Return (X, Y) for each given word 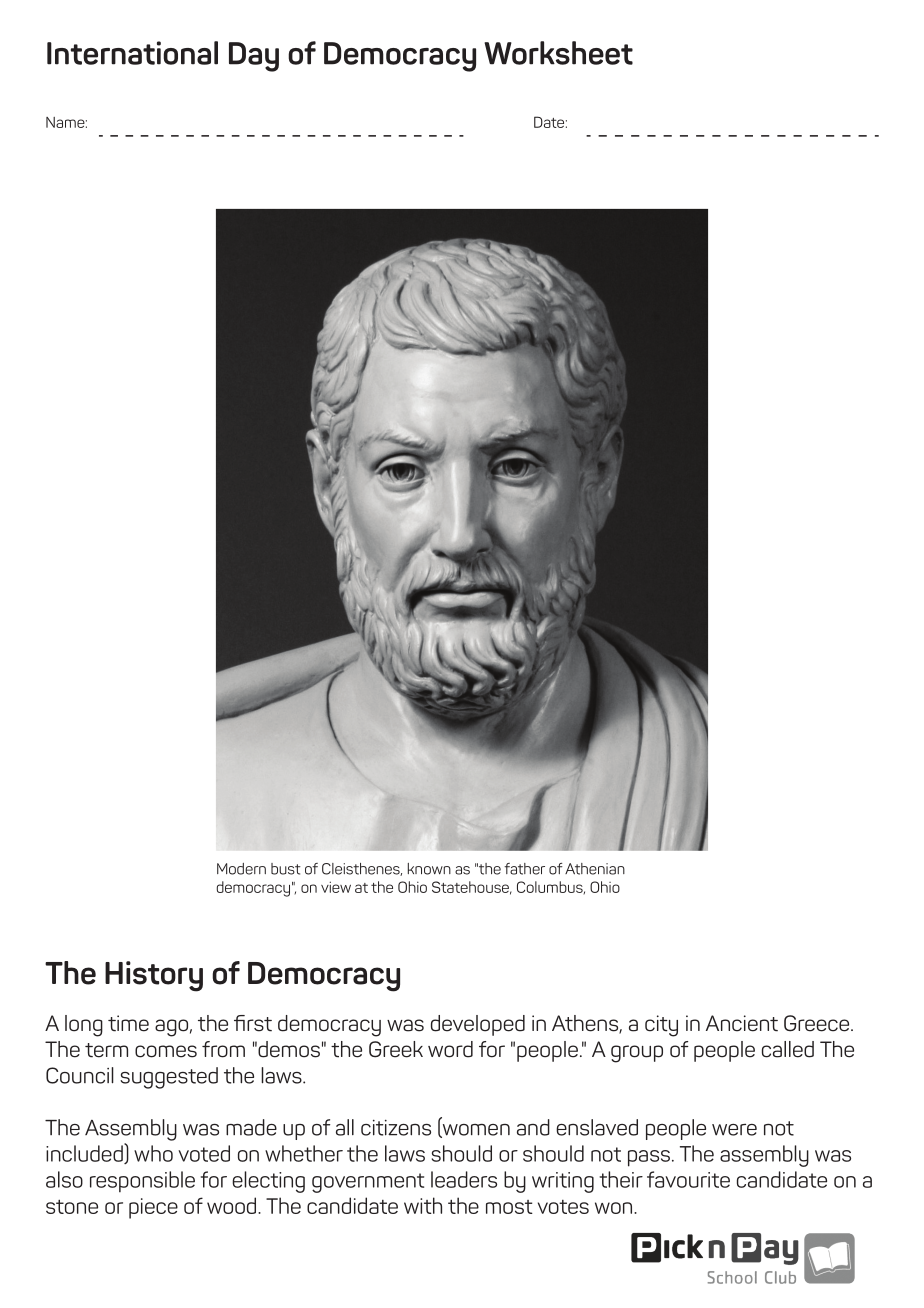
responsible (142, 1181)
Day (254, 57)
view (336, 887)
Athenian (595, 869)
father (524, 869)
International (132, 53)
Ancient (742, 1023)
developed (478, 1025)
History (154, 976)
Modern (241, 869)
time (128, 1023)
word (450, 1049)
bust (286, 869)
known (429, 869)
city (661, 1026)
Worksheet (558, 53)
